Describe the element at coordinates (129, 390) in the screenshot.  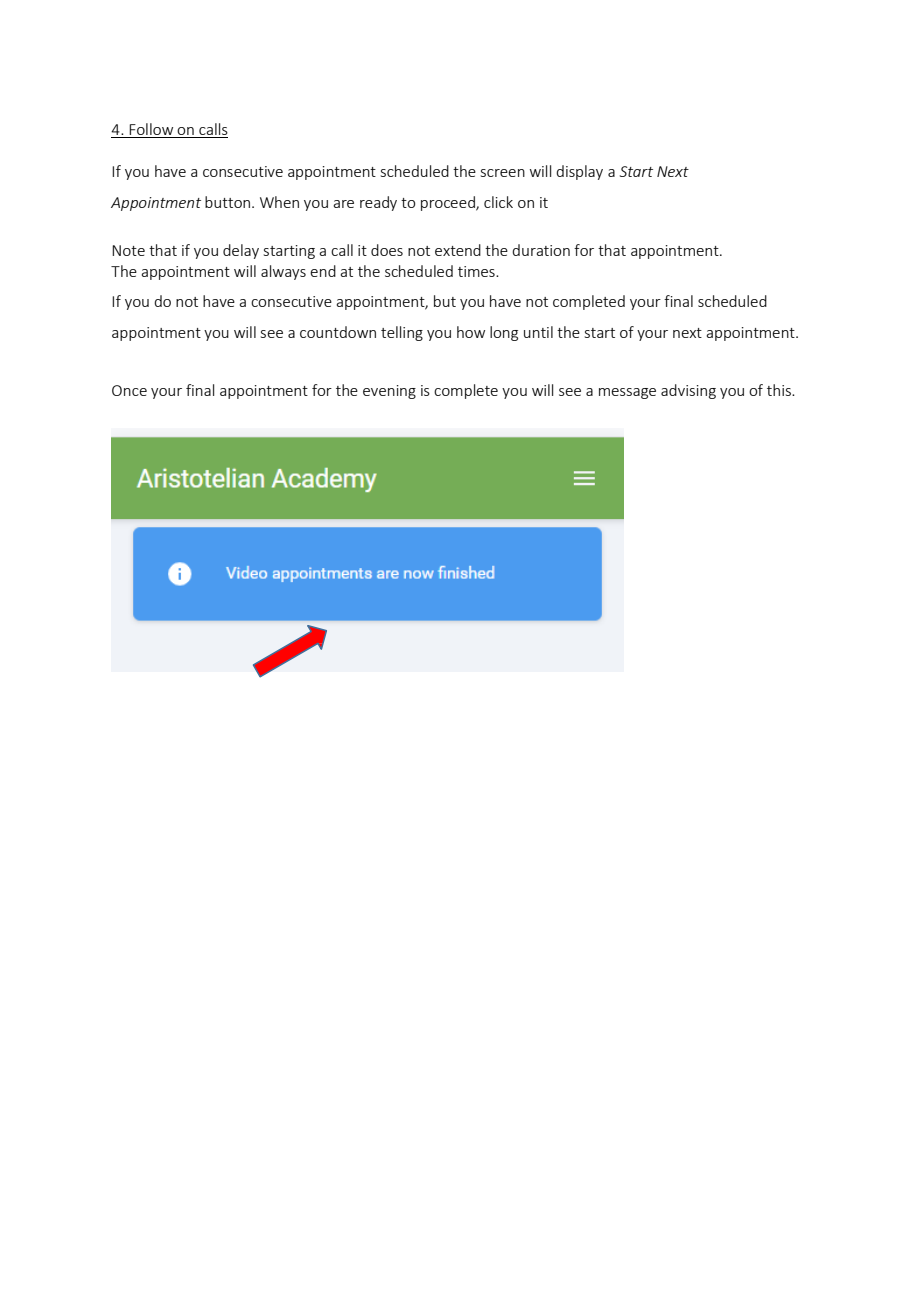
I see `Once` at that location.
